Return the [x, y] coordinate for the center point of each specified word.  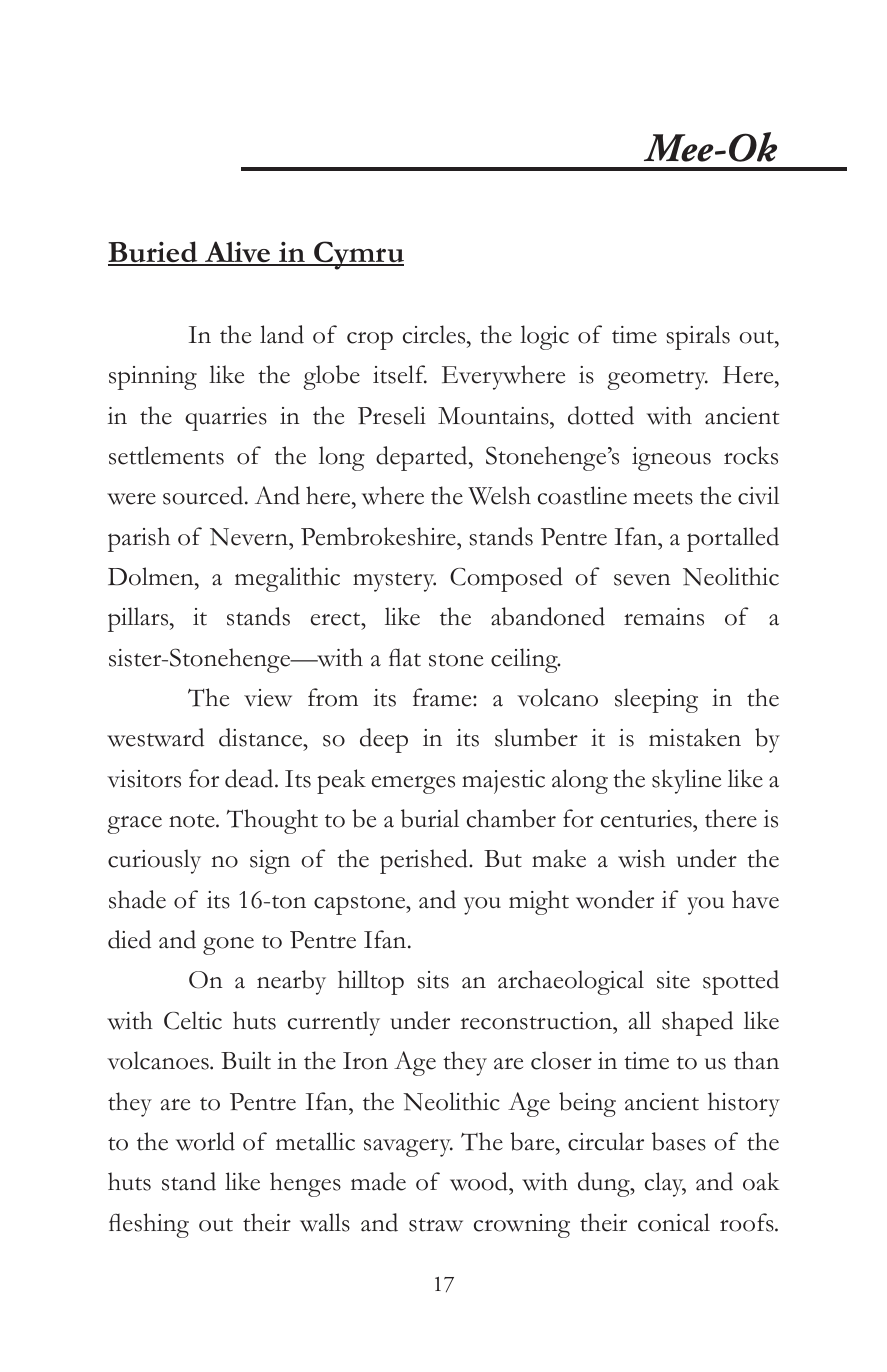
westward [155, 737]
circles [435, 334]
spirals [698, 337]
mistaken [695, 737]
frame [443, 697]
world [205, 1141]
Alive [238, 253]
